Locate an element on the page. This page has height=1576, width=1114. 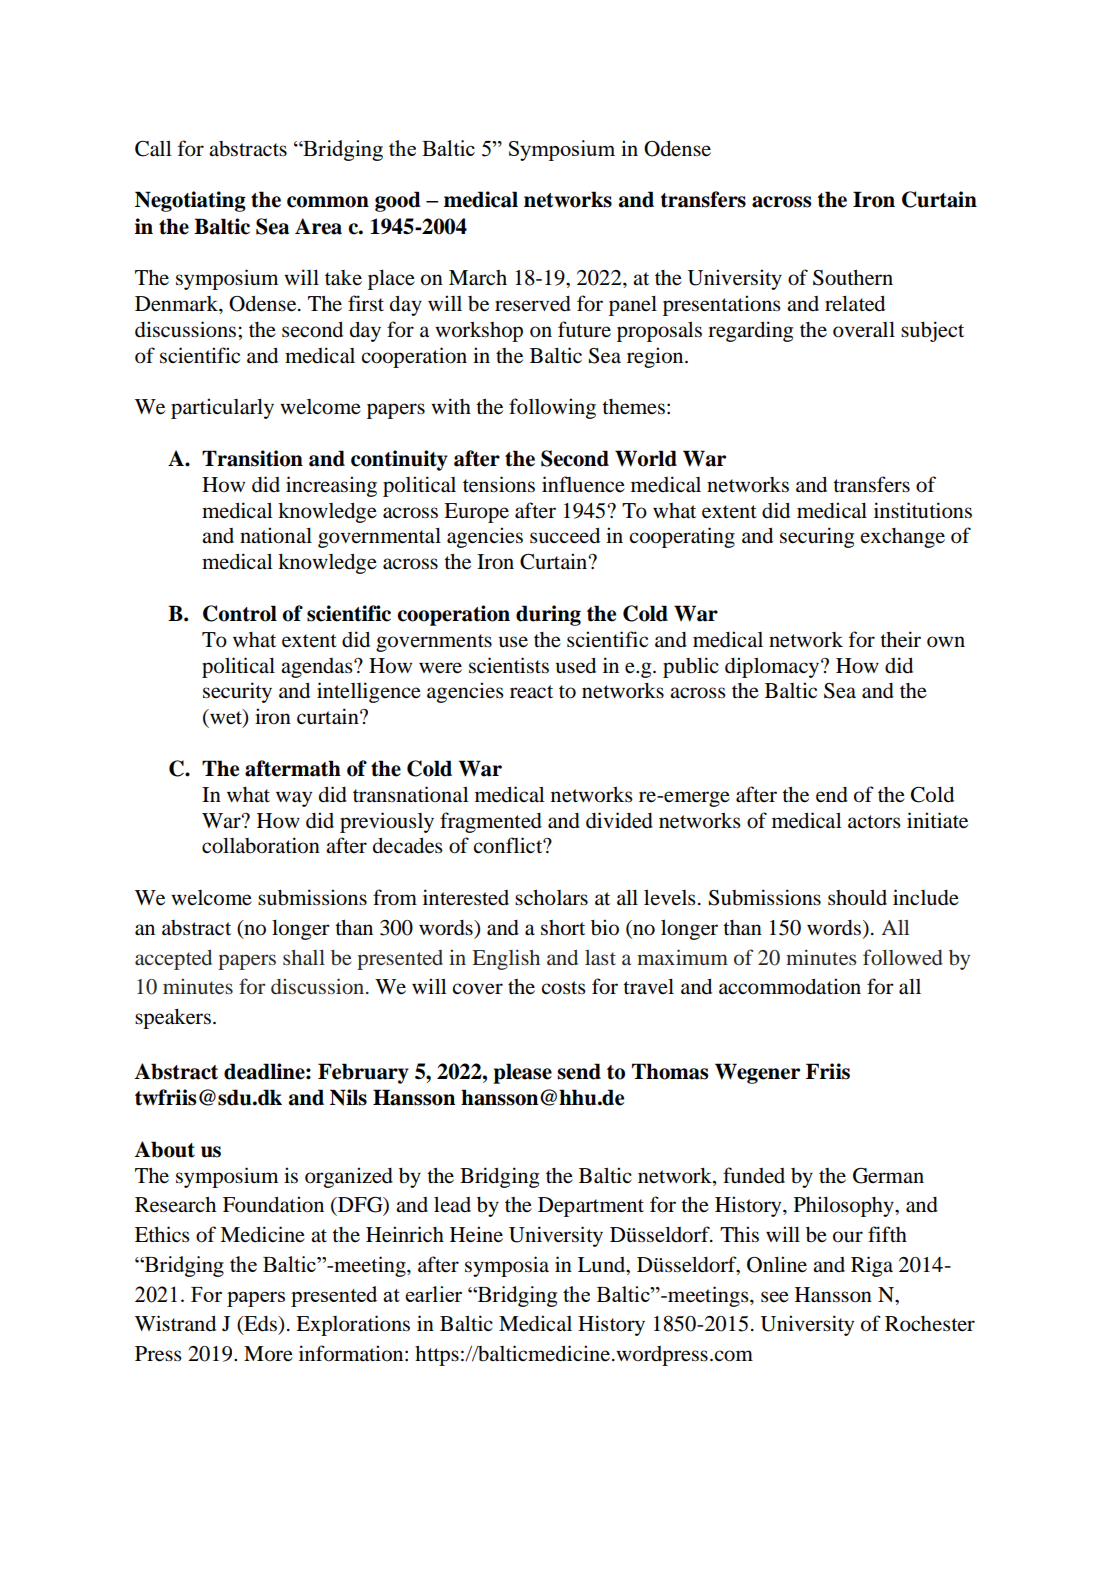
actors is located at coordinates (874, 822).
